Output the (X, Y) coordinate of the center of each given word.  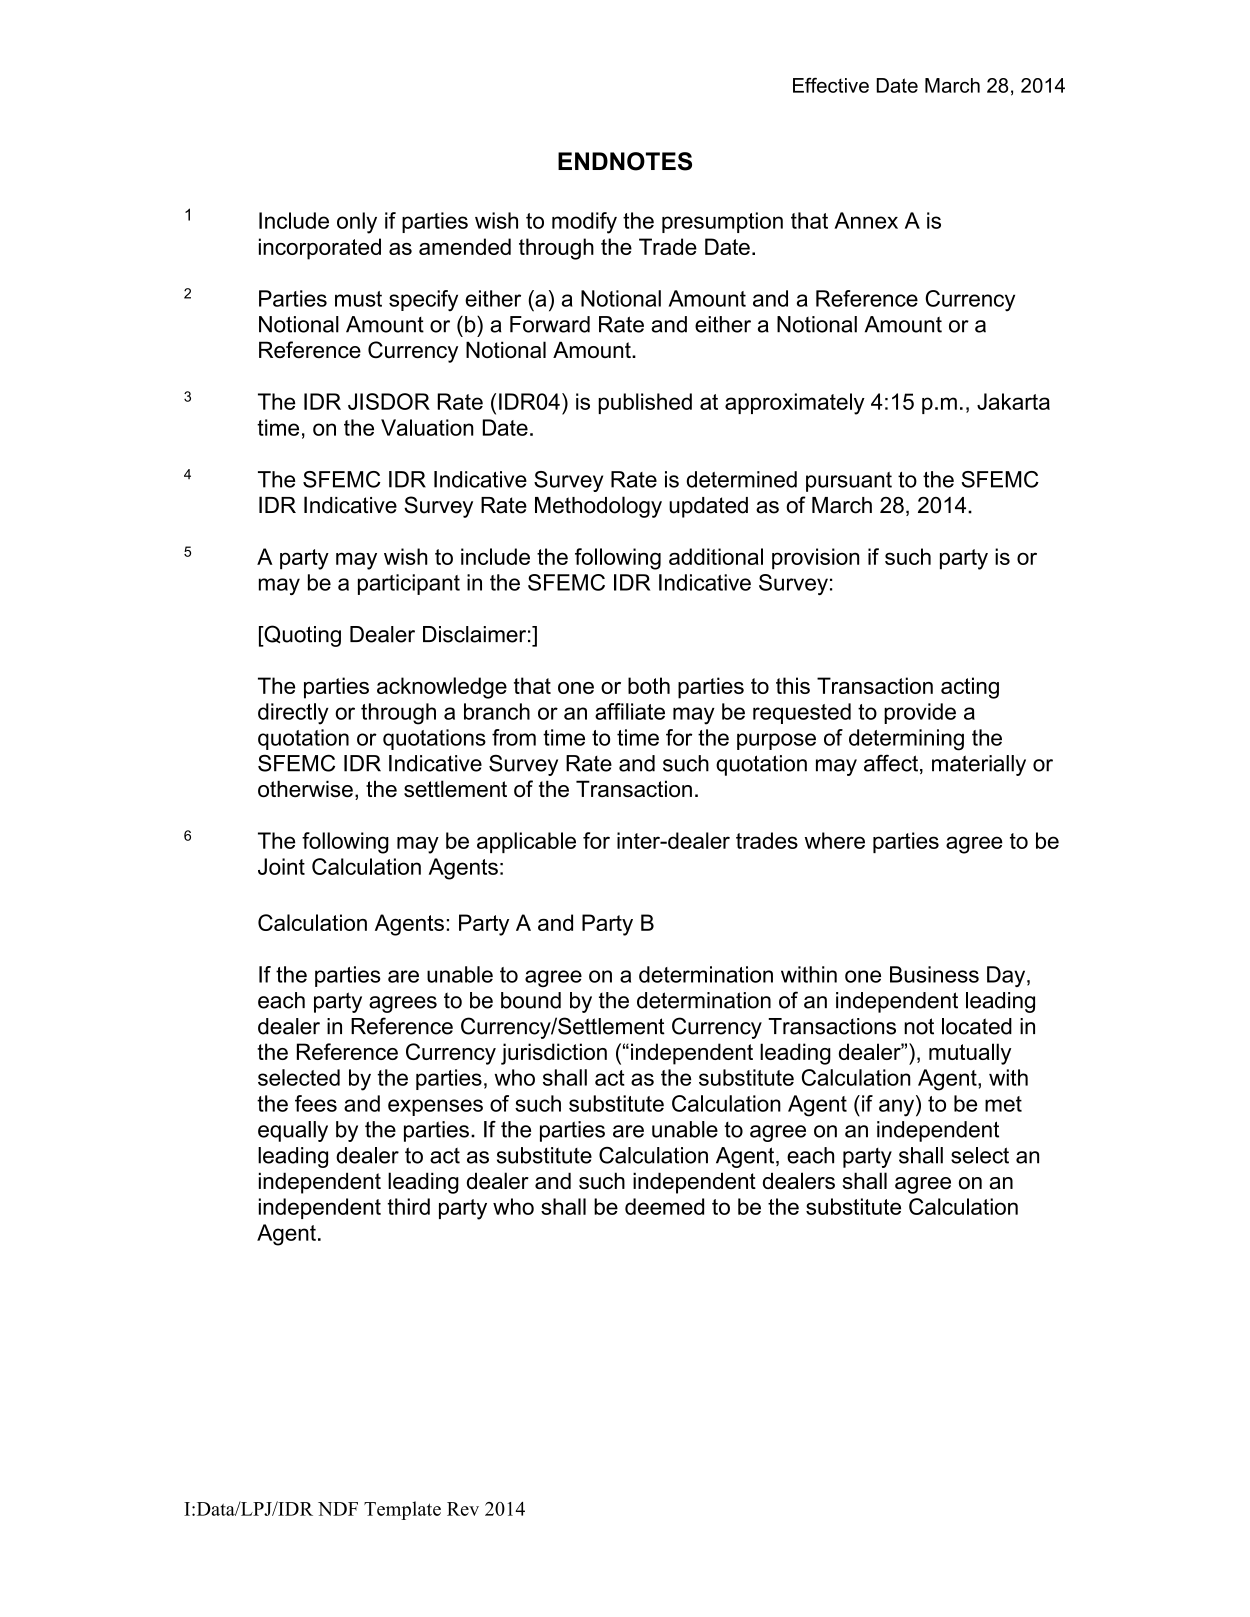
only (357, 223)
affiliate (630, 711)
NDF (338, 1509)
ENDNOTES (625, 161)
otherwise (305, 789)
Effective (831, 85)
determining (906, 740)
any (898, 1108)
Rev (463, 1509)
